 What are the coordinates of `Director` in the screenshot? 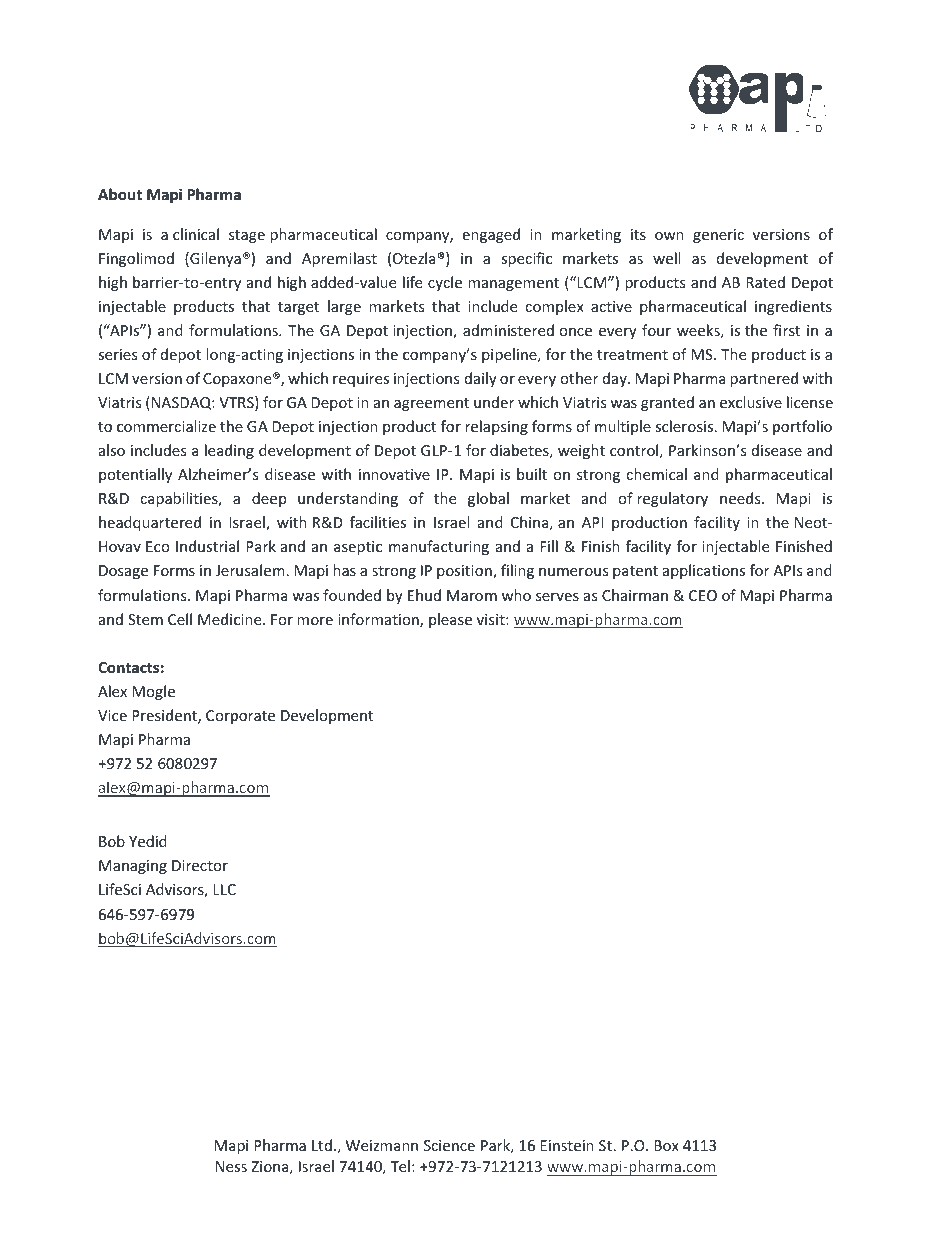 It's located at (200, 865).
